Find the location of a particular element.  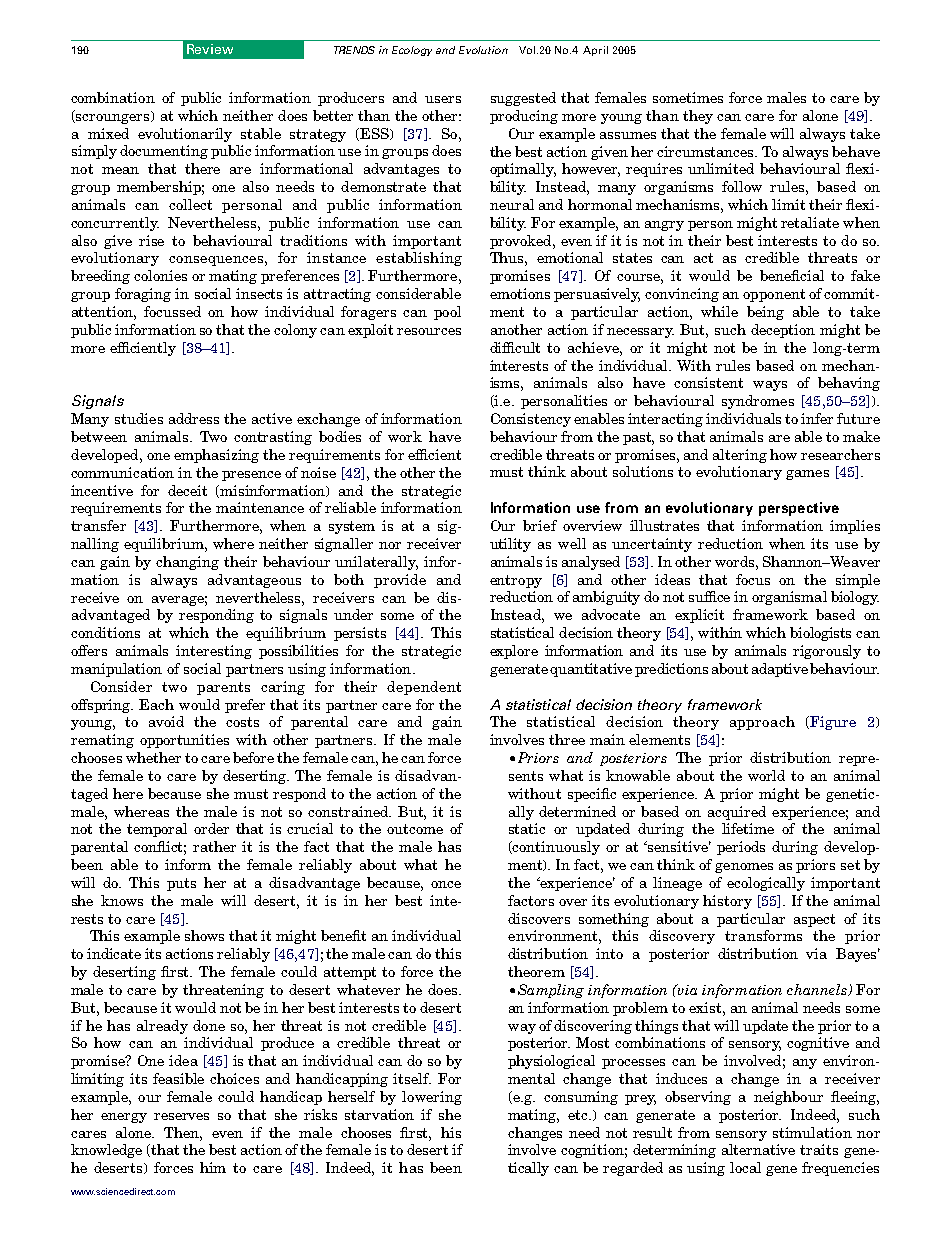

users is located at coordinates (443, 99).
